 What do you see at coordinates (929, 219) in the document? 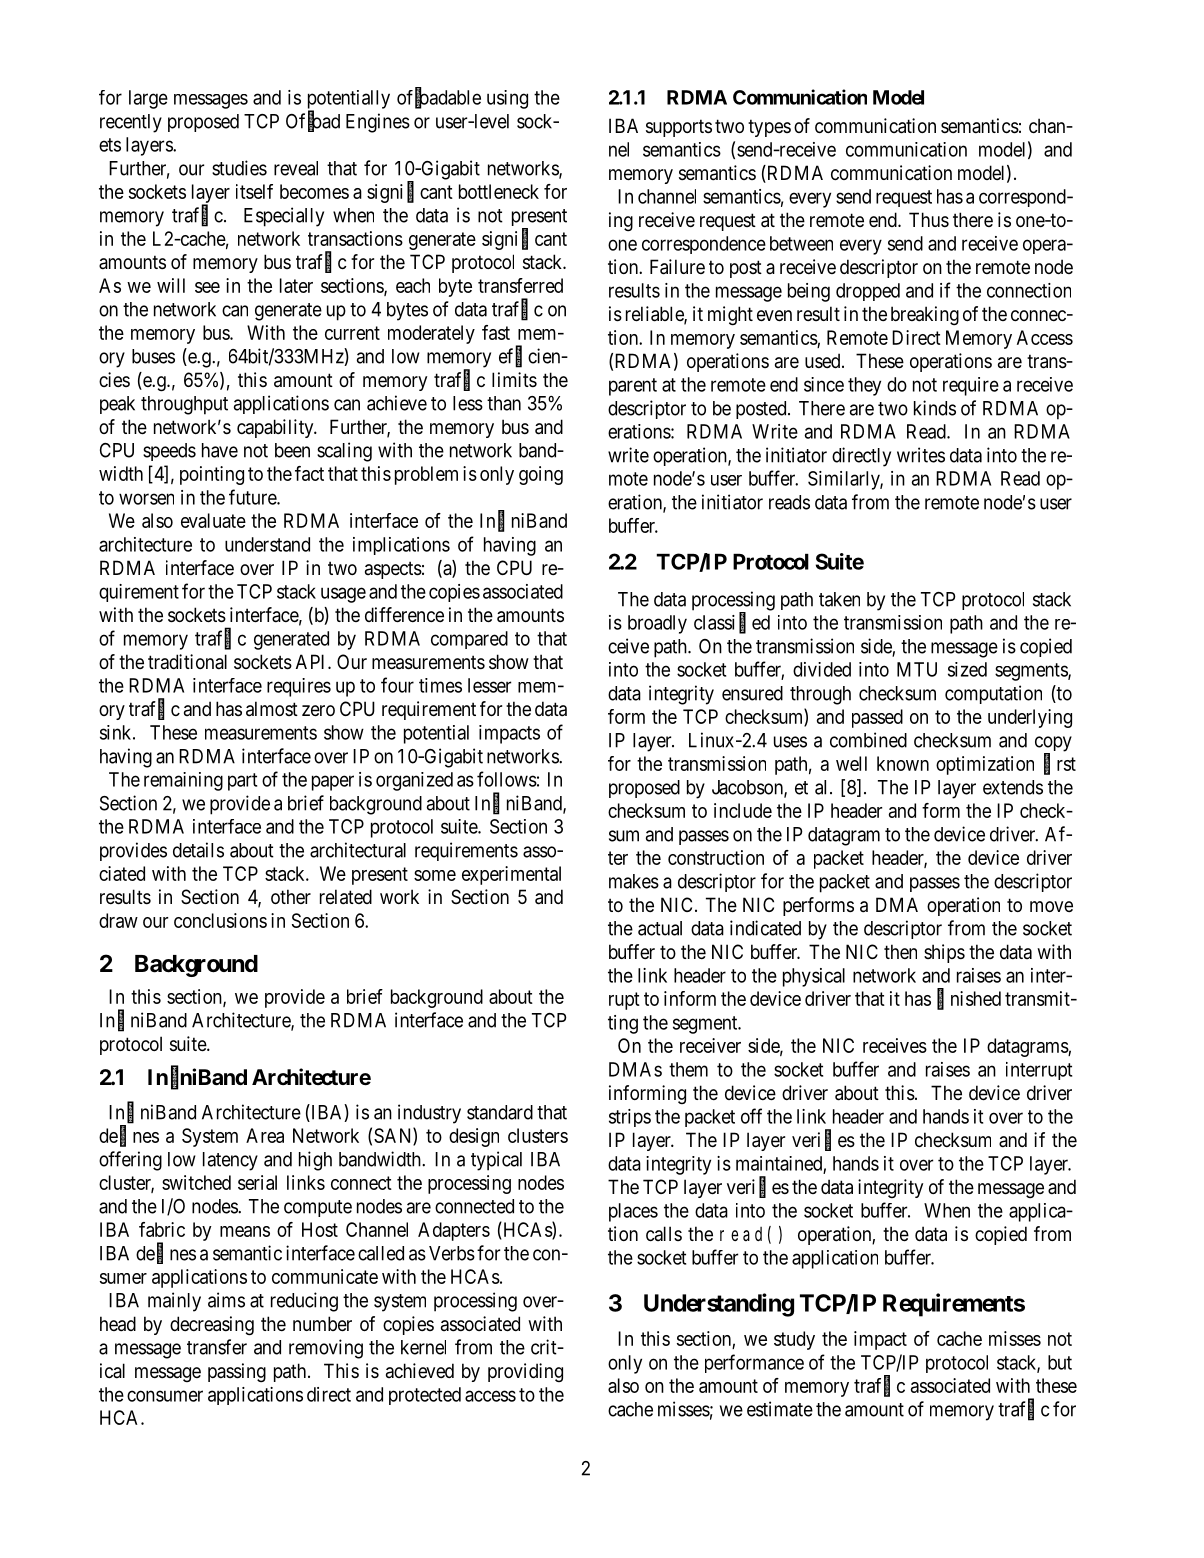
I see `Thus` at bounding box center [929, 219].
